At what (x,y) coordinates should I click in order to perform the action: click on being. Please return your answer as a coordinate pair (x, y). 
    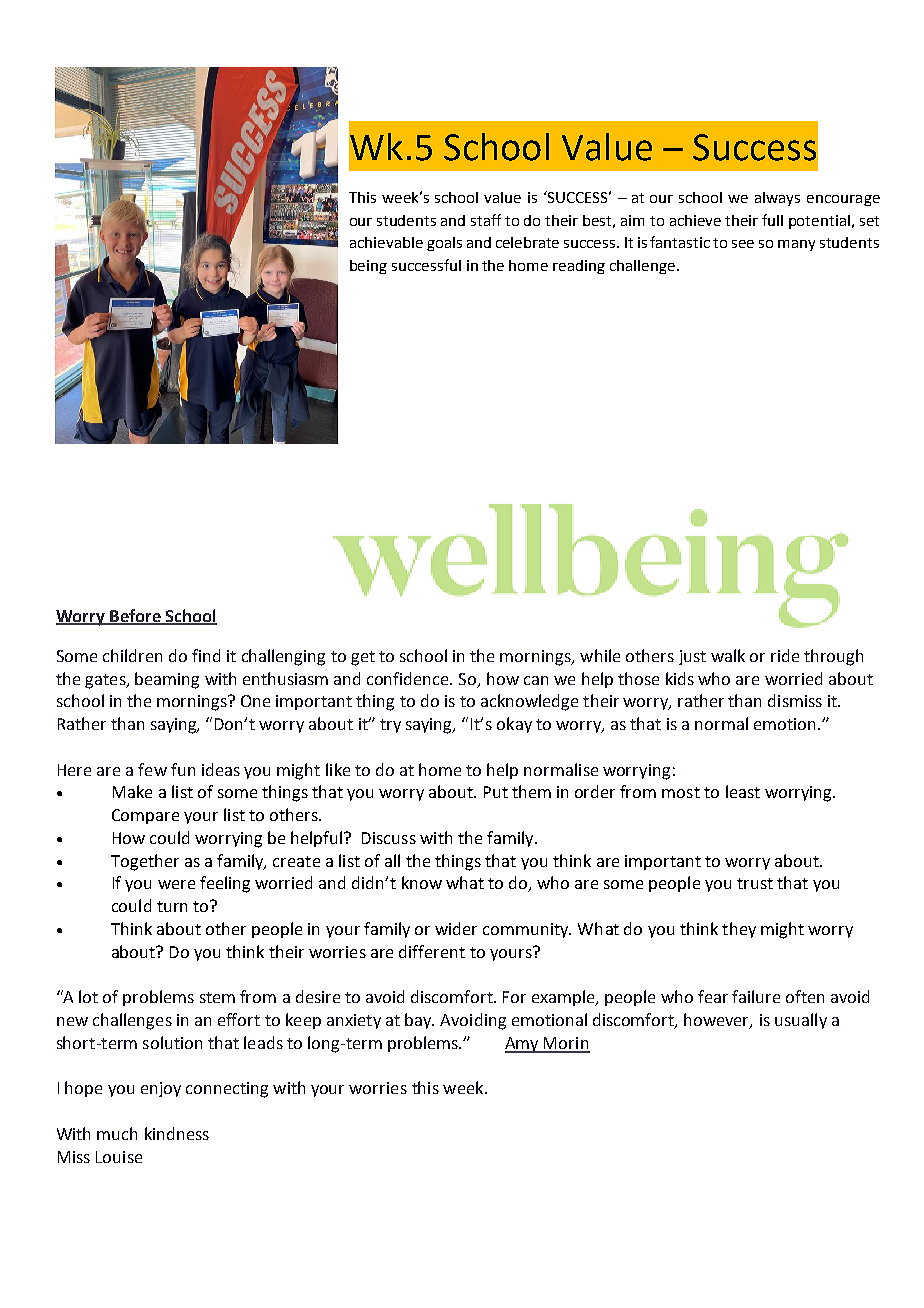
    Looking at the image, I should click on (368, 267).
